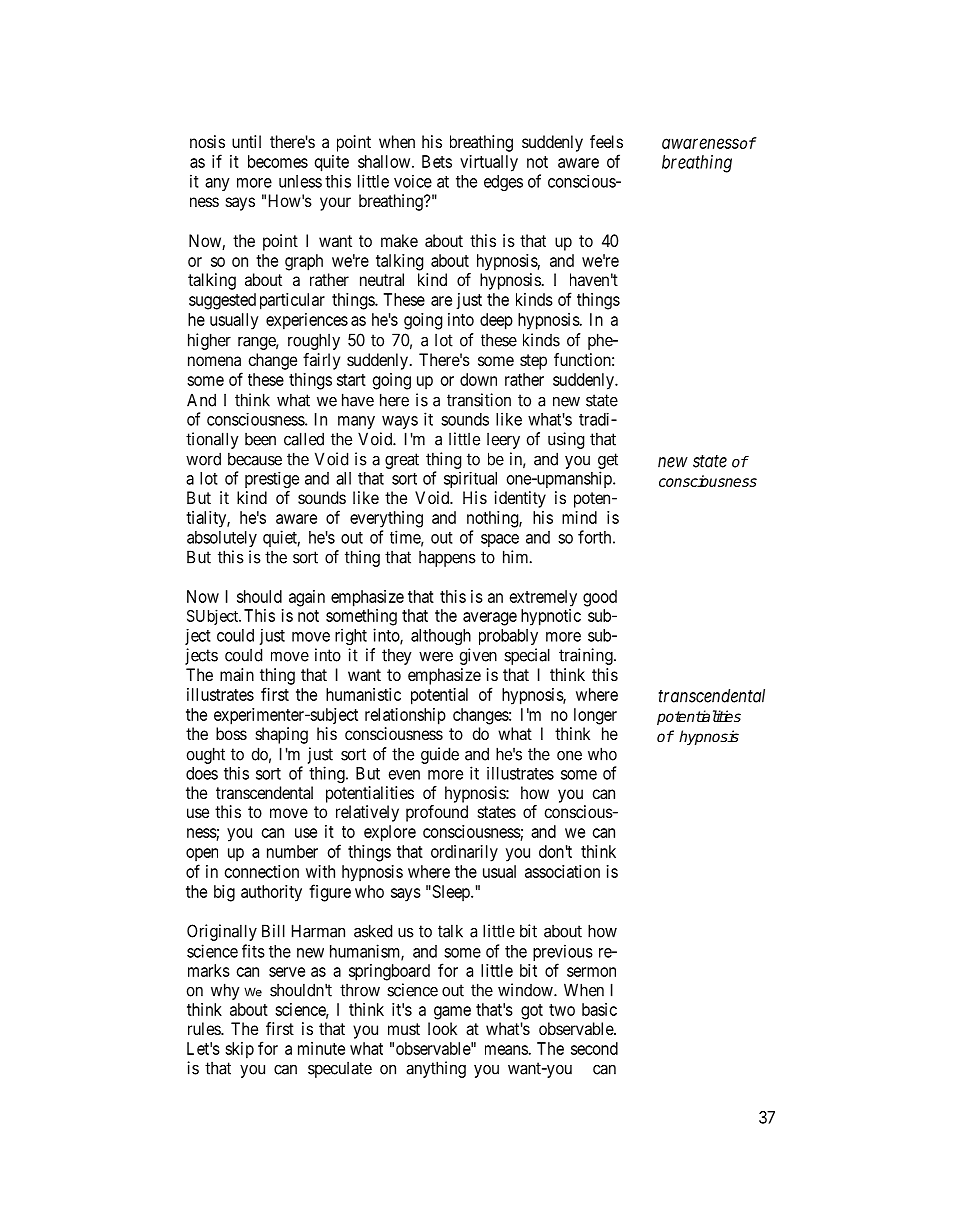  I want to click on voice, so click(413, 181).
